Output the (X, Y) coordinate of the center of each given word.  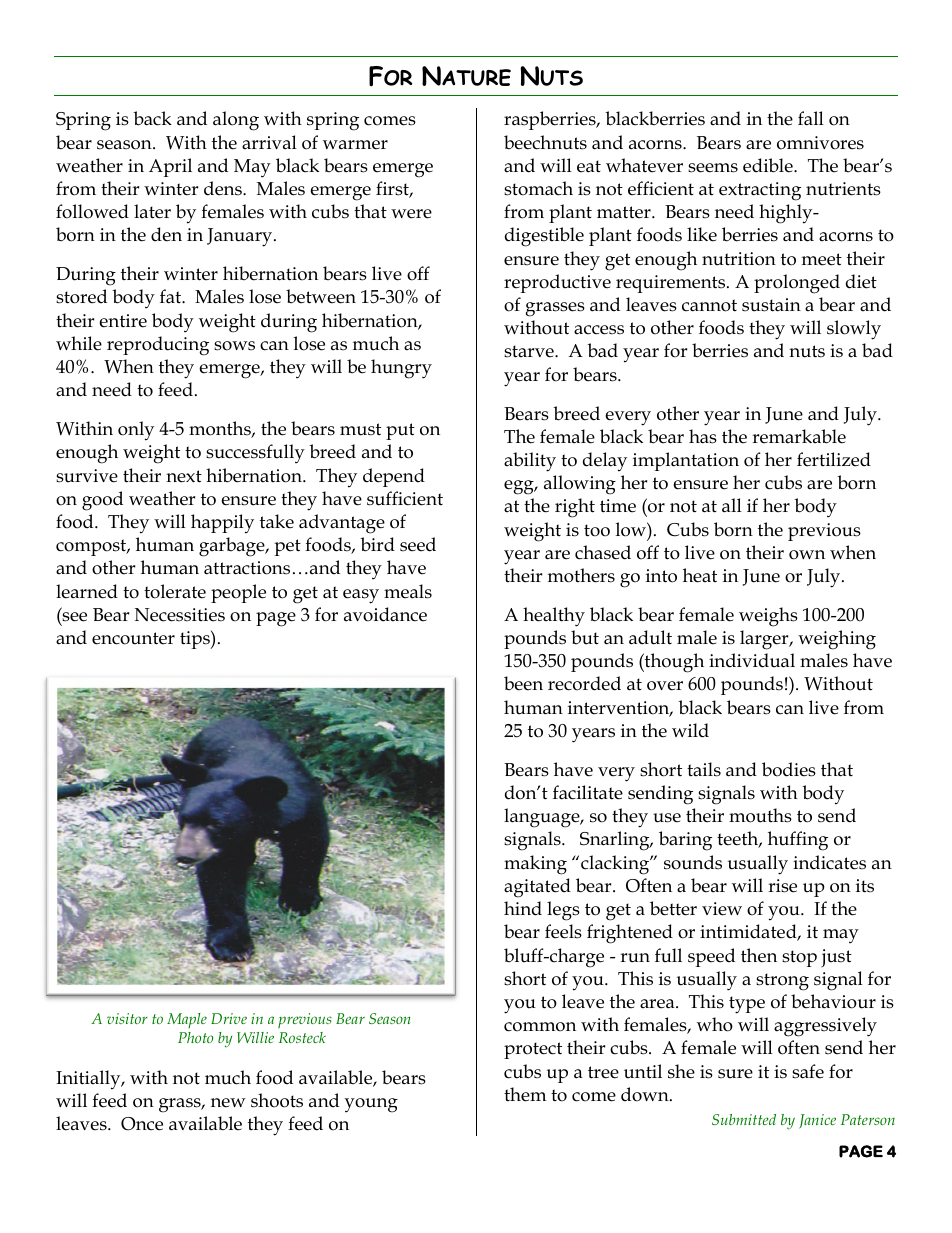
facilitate (588, 792)
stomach (538, 188)
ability (530, 462)
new (228, 1103)
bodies (789, 769)
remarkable (799, 436)
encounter (133, 638)
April (170, 167)
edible (769, 165)
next (184, 476)
